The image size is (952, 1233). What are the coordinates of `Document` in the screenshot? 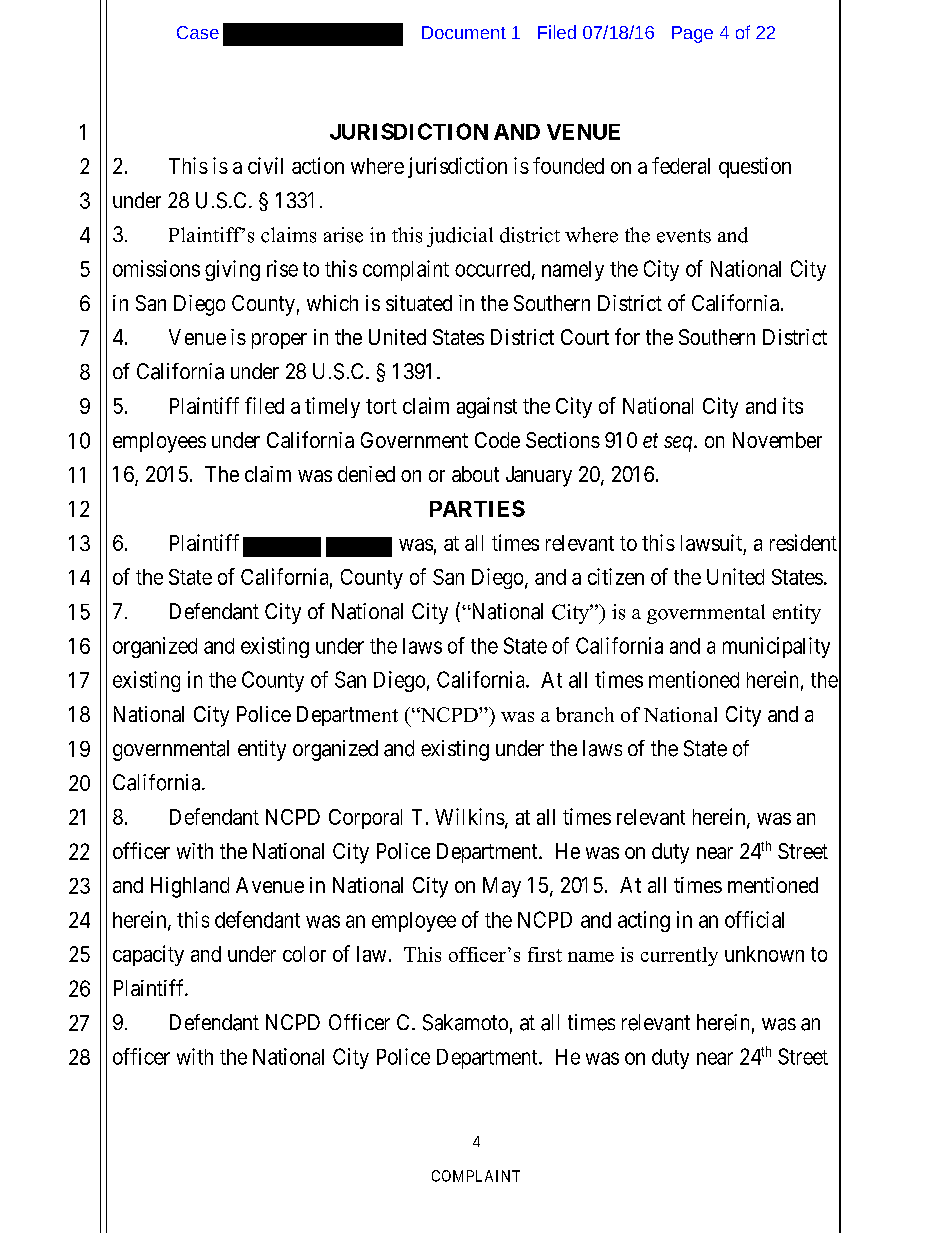 It's located at (464, 32).
